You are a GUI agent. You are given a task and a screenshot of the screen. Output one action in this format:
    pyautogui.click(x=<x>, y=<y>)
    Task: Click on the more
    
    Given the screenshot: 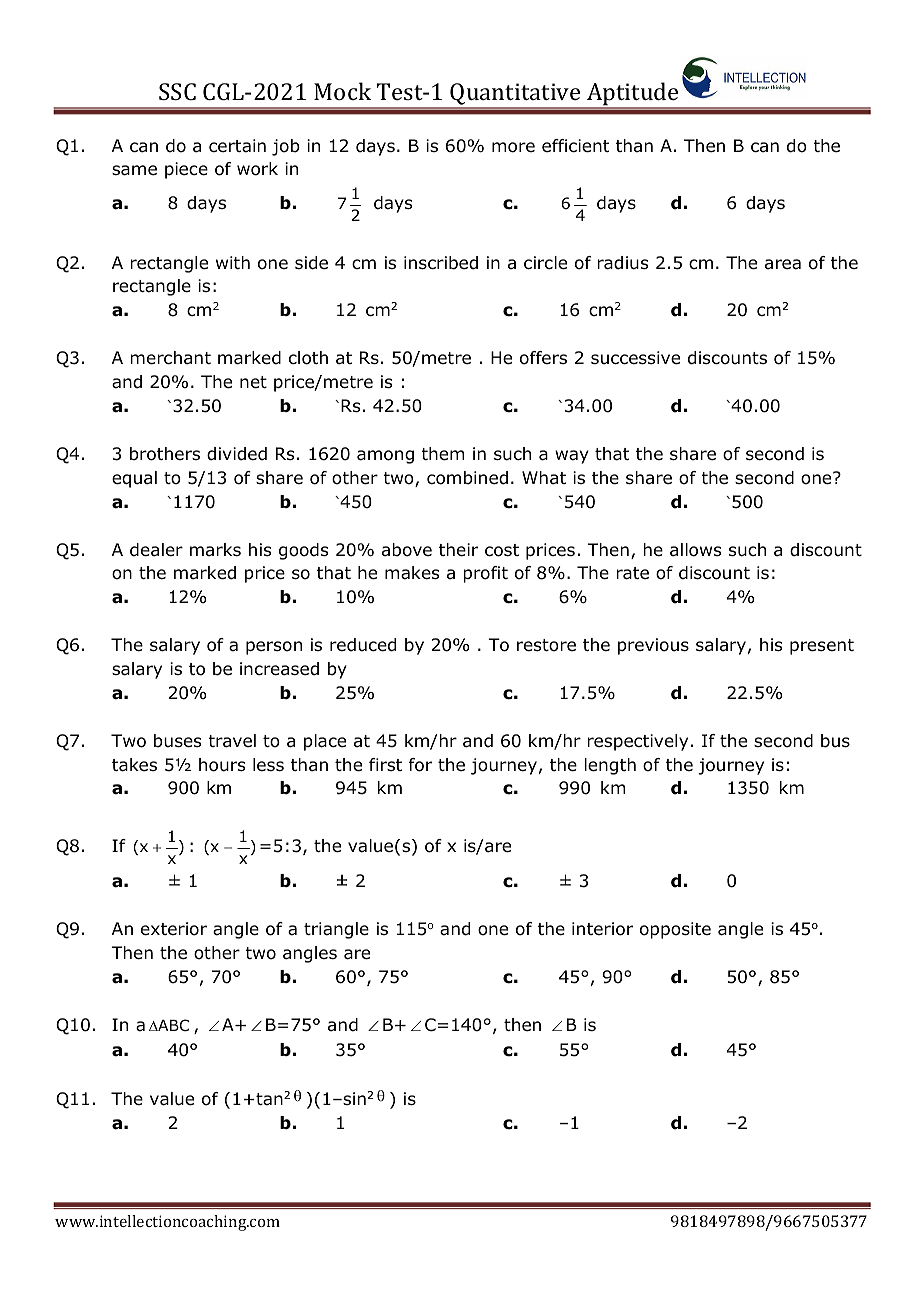 What is the action you would take?
    pyautogui.click(x=513, y=147)
